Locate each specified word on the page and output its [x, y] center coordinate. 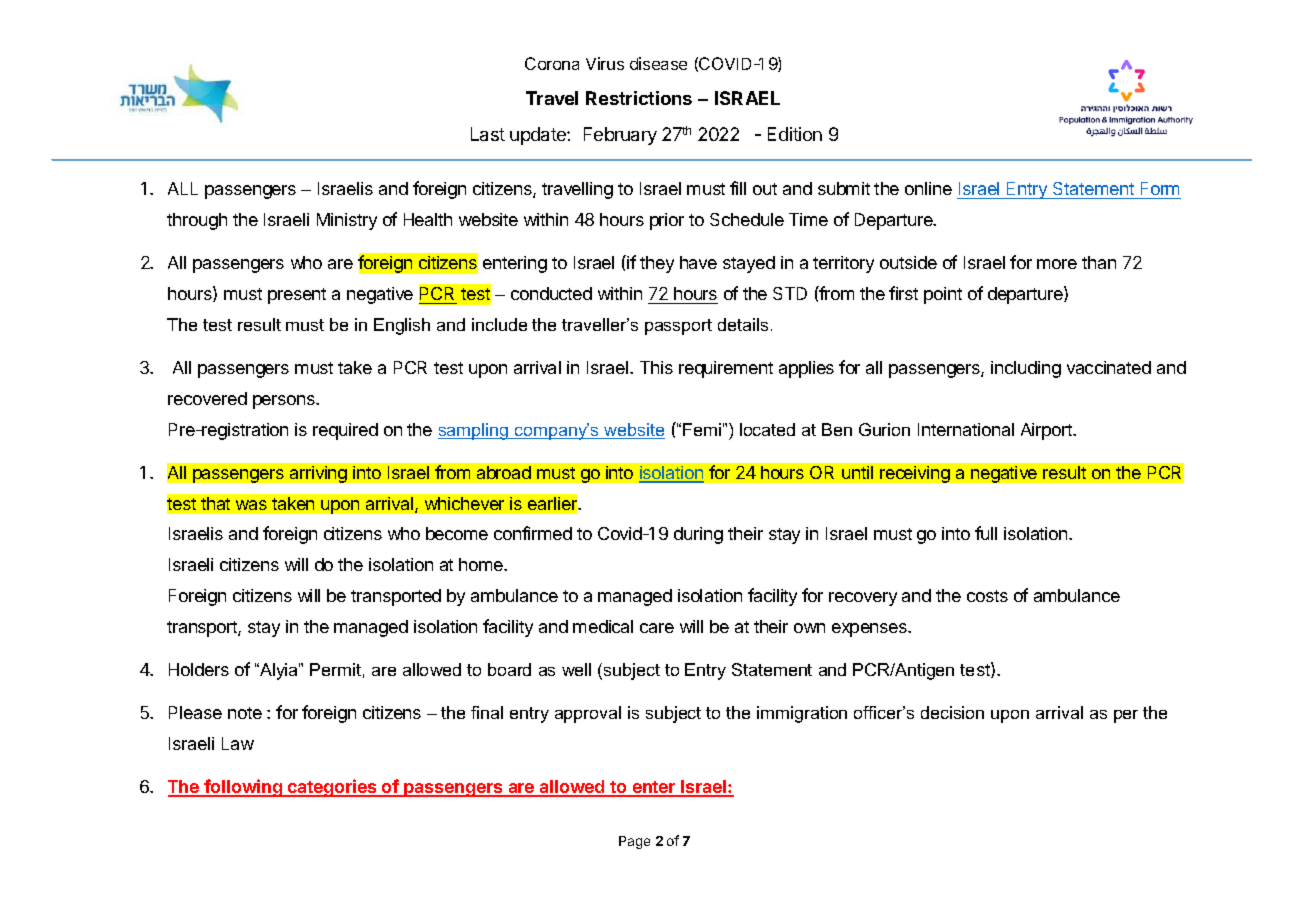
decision [952, 712]
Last [488, 134]
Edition [795, 134]
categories [332, 788]
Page [634, 842]
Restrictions [639, 98]
